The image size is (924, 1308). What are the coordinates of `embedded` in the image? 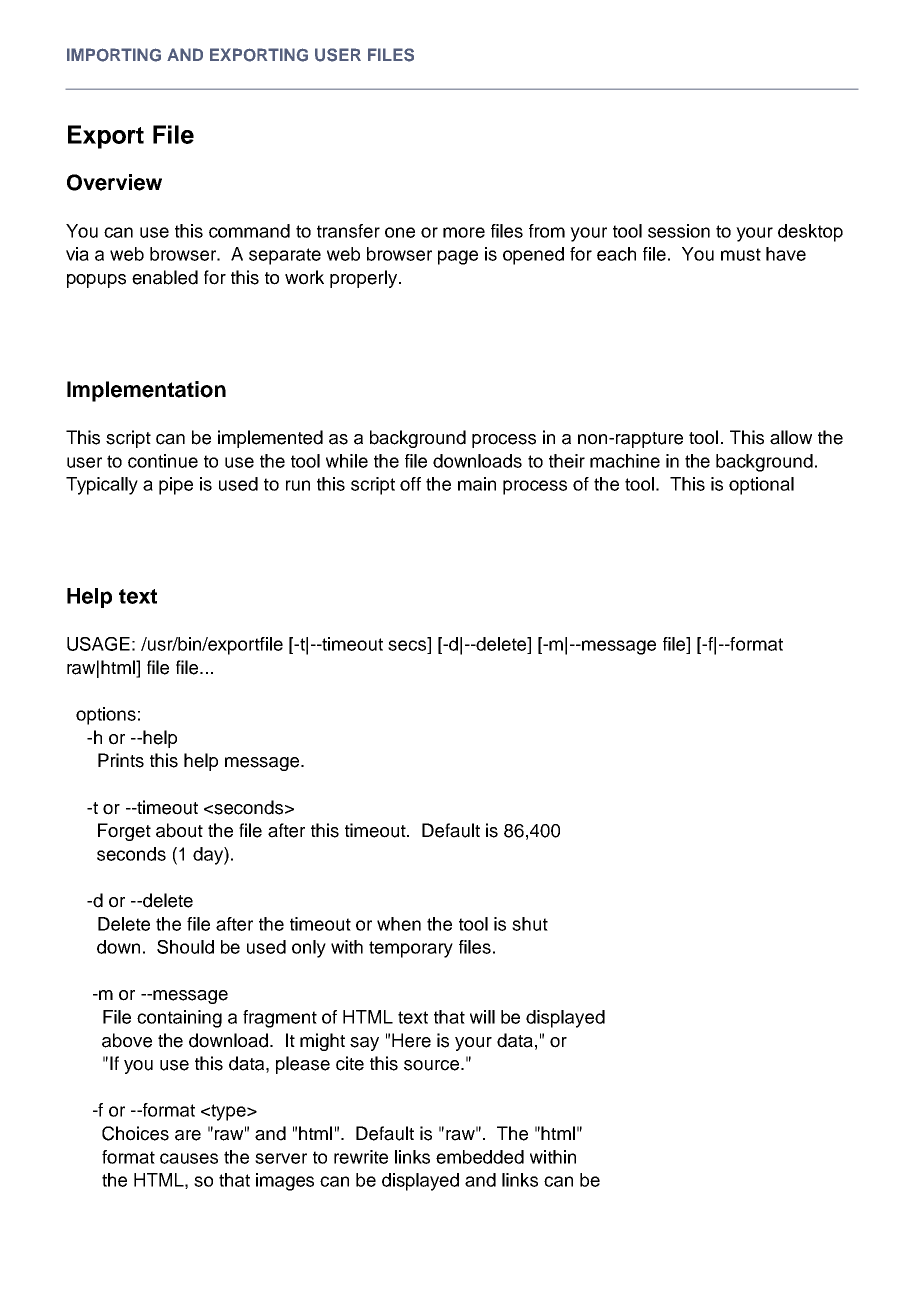 It's located at (480, 1157).
